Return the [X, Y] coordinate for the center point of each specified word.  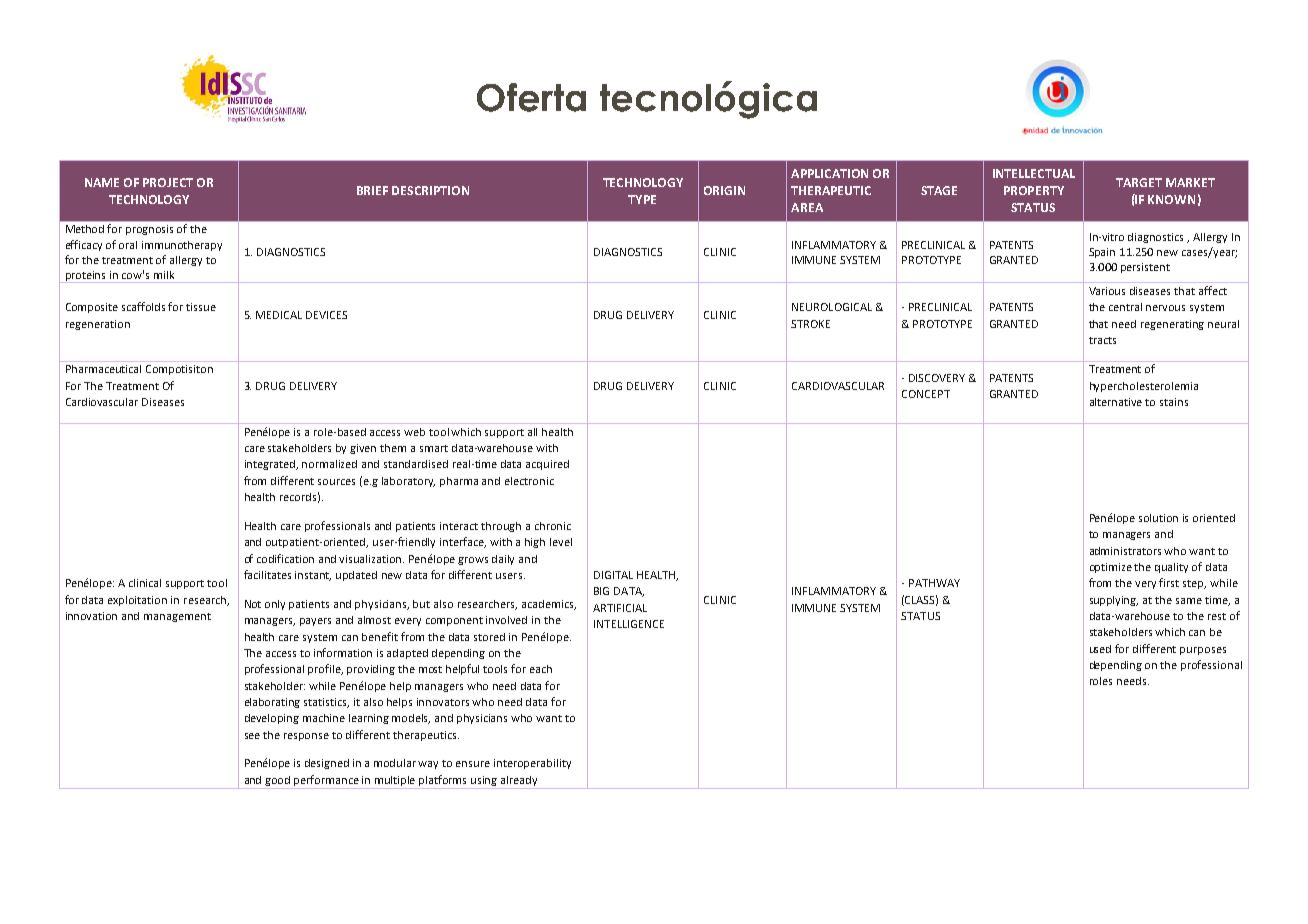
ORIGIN [724, 190]
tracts [1102, 340]
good [277, 781]
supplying [1114, 601]
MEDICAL [279, 315]
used [1100, 649]
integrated [271, 465]
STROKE [810, 324]
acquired [547, 465]
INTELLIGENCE [629, 624]
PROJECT [168, 182]
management [177, 617]
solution [1158, 518]
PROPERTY [1034, 190]
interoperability [532, 764]
